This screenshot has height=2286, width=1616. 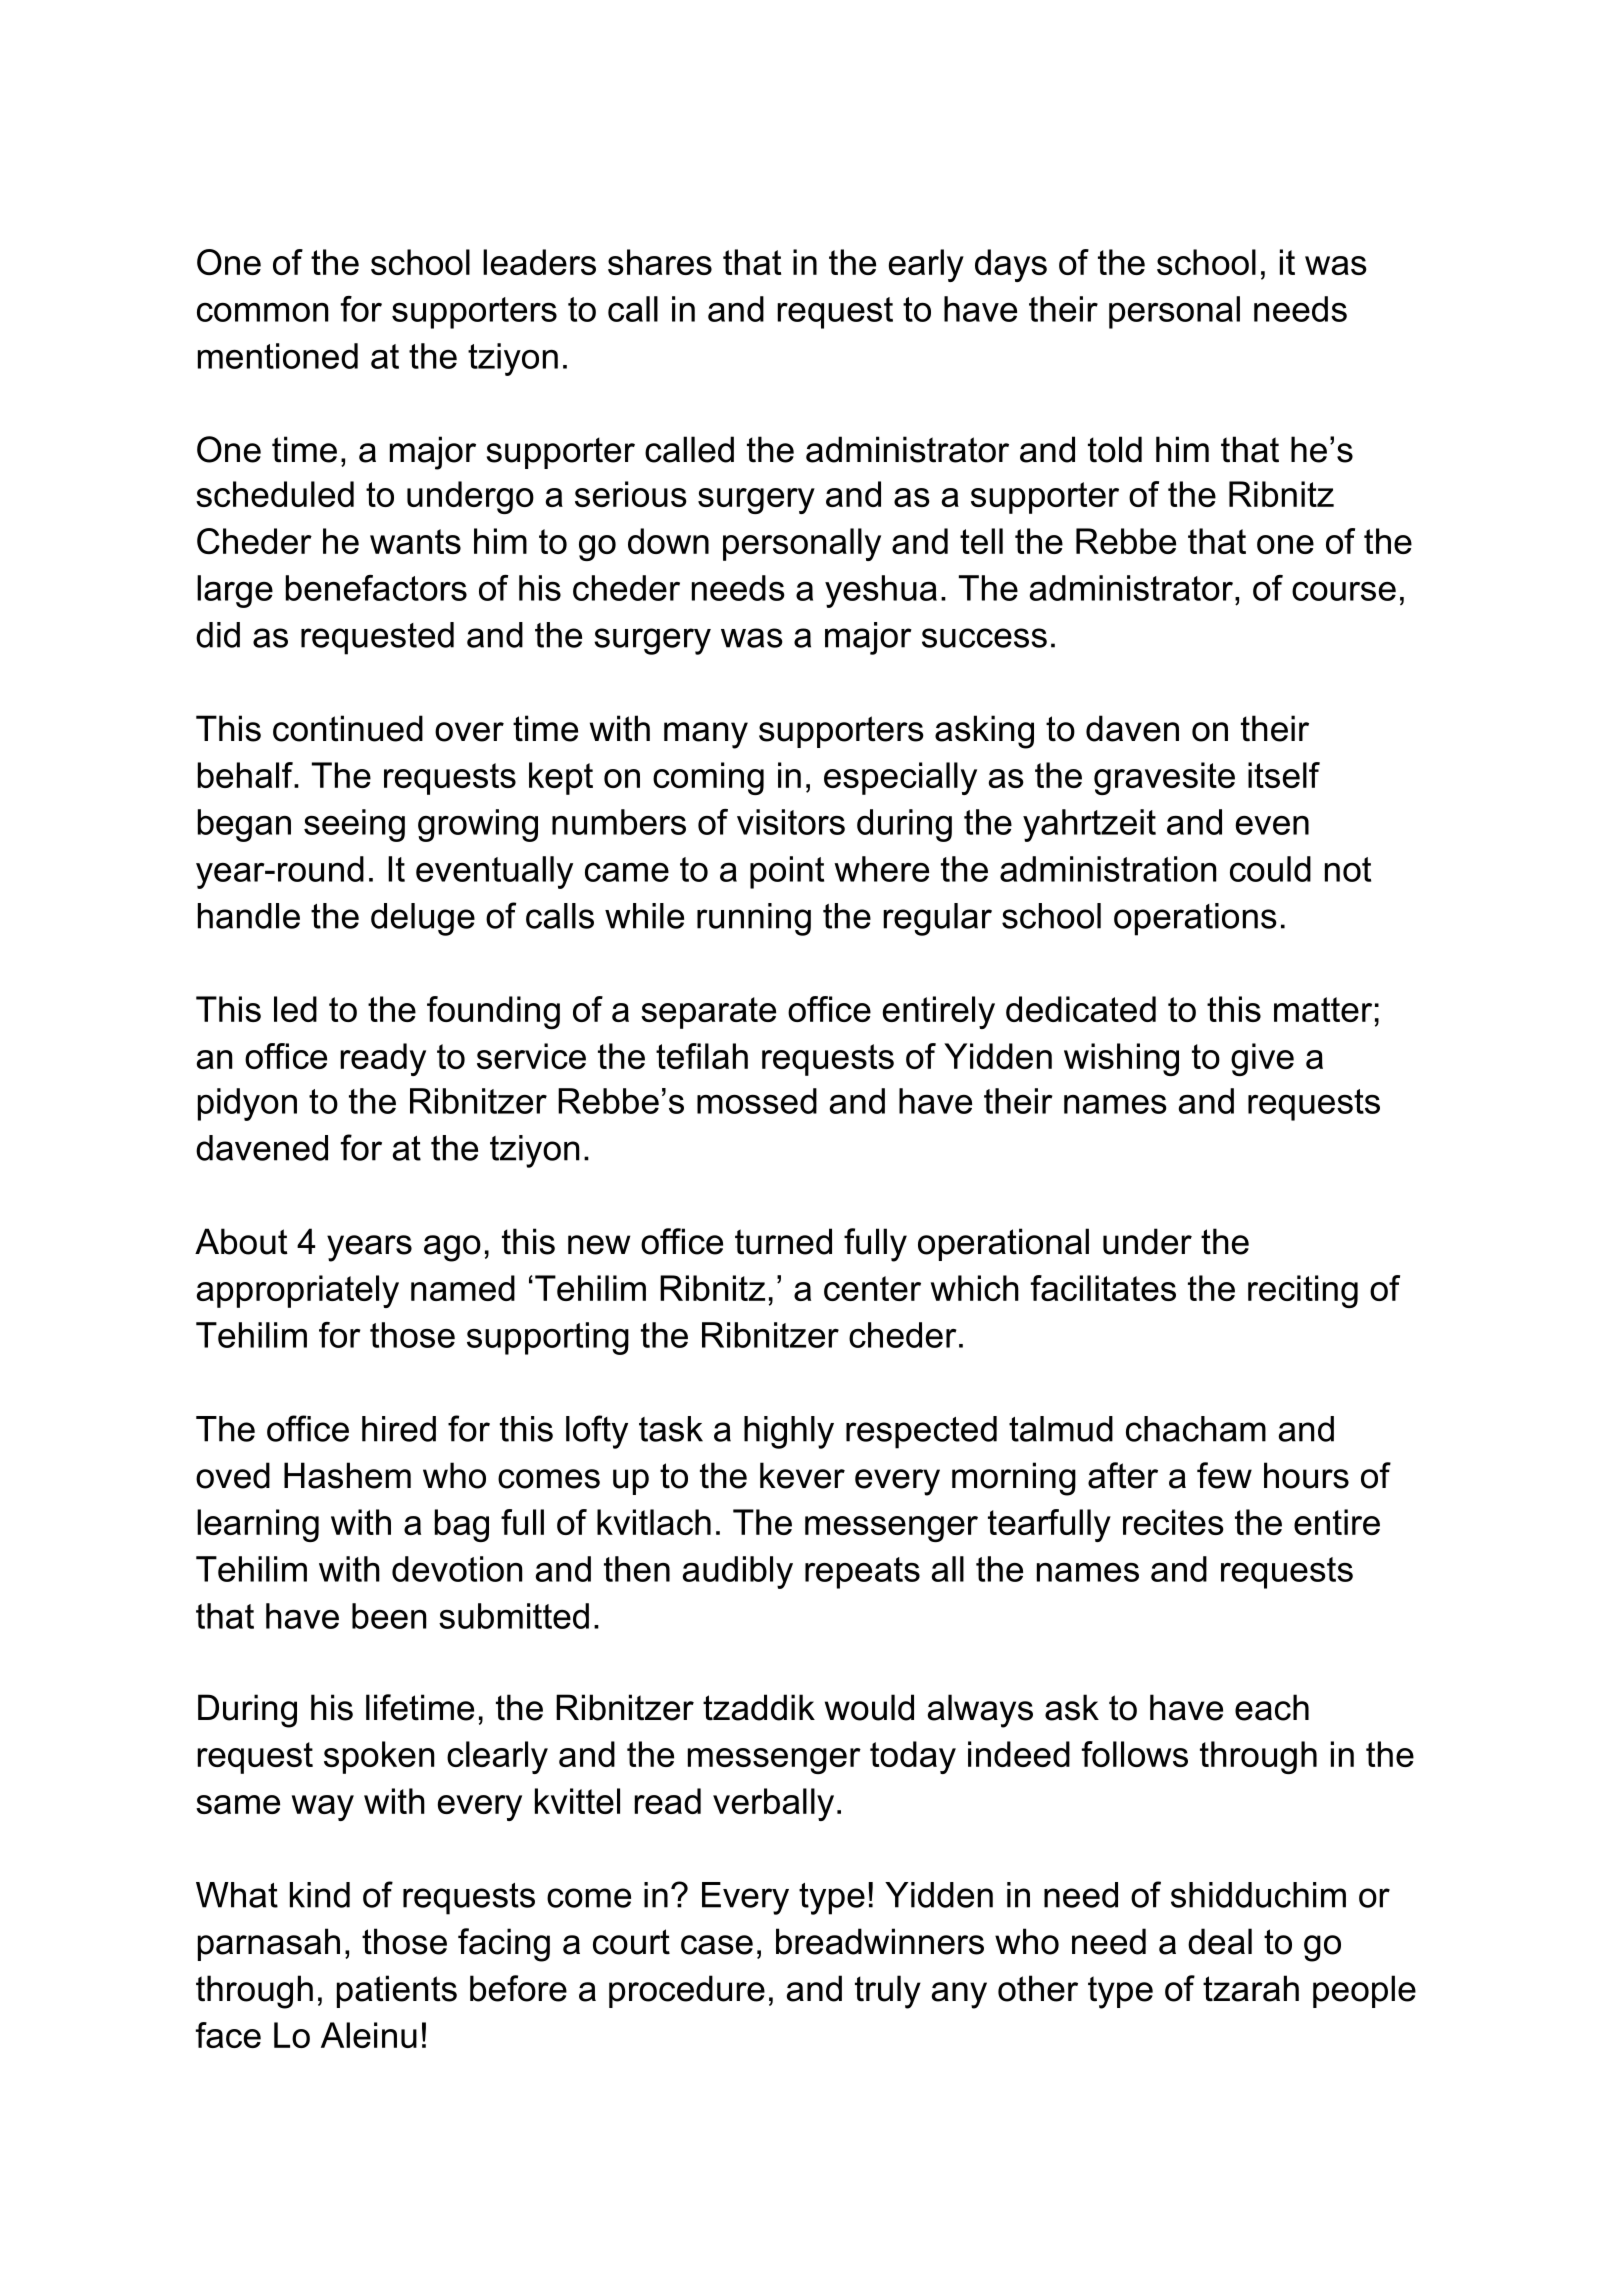 What do you see at coordinates (1115, 449) in the screenshot?
I see `told` at bounding box center [1115, 449].
